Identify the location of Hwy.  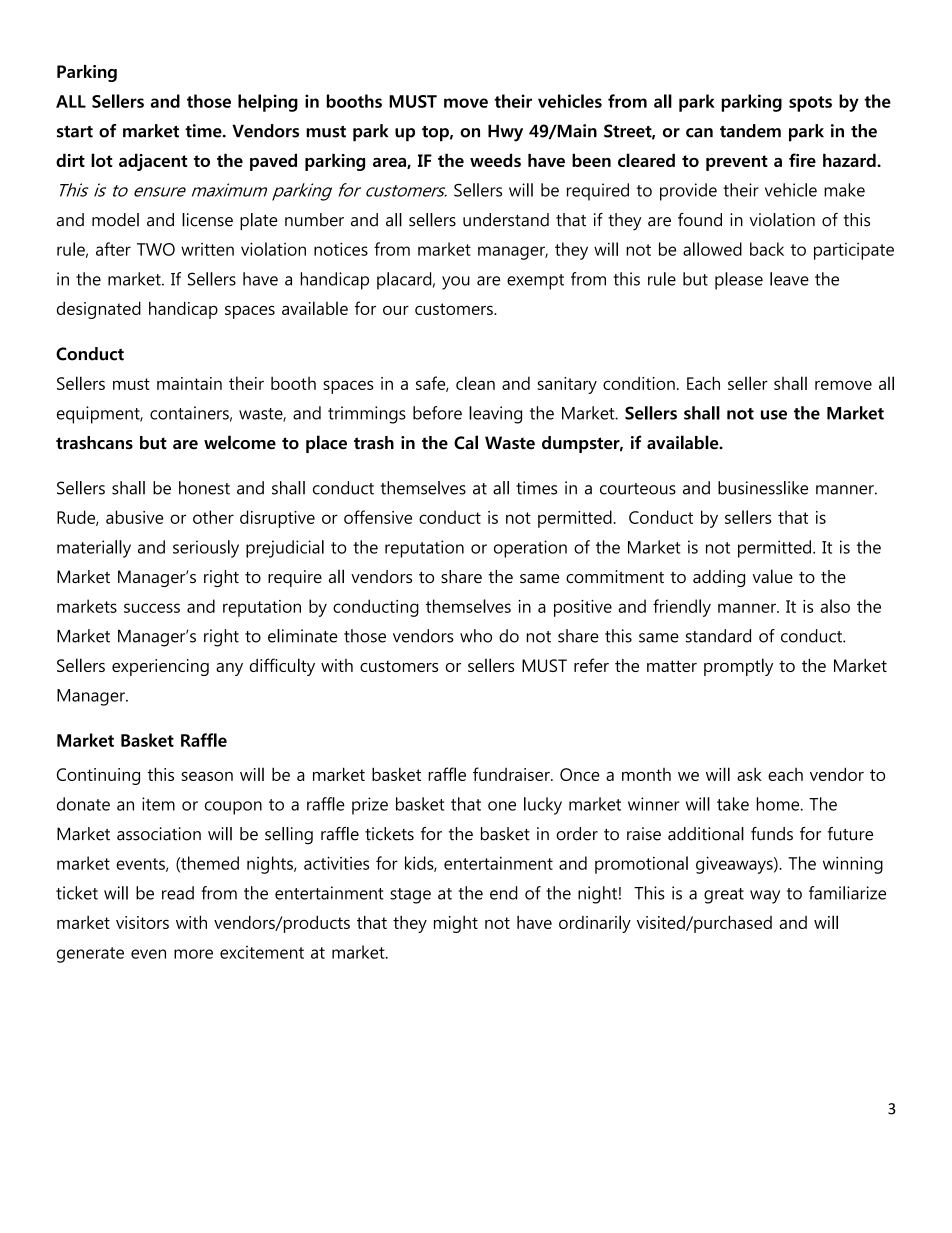
(505, 133).
